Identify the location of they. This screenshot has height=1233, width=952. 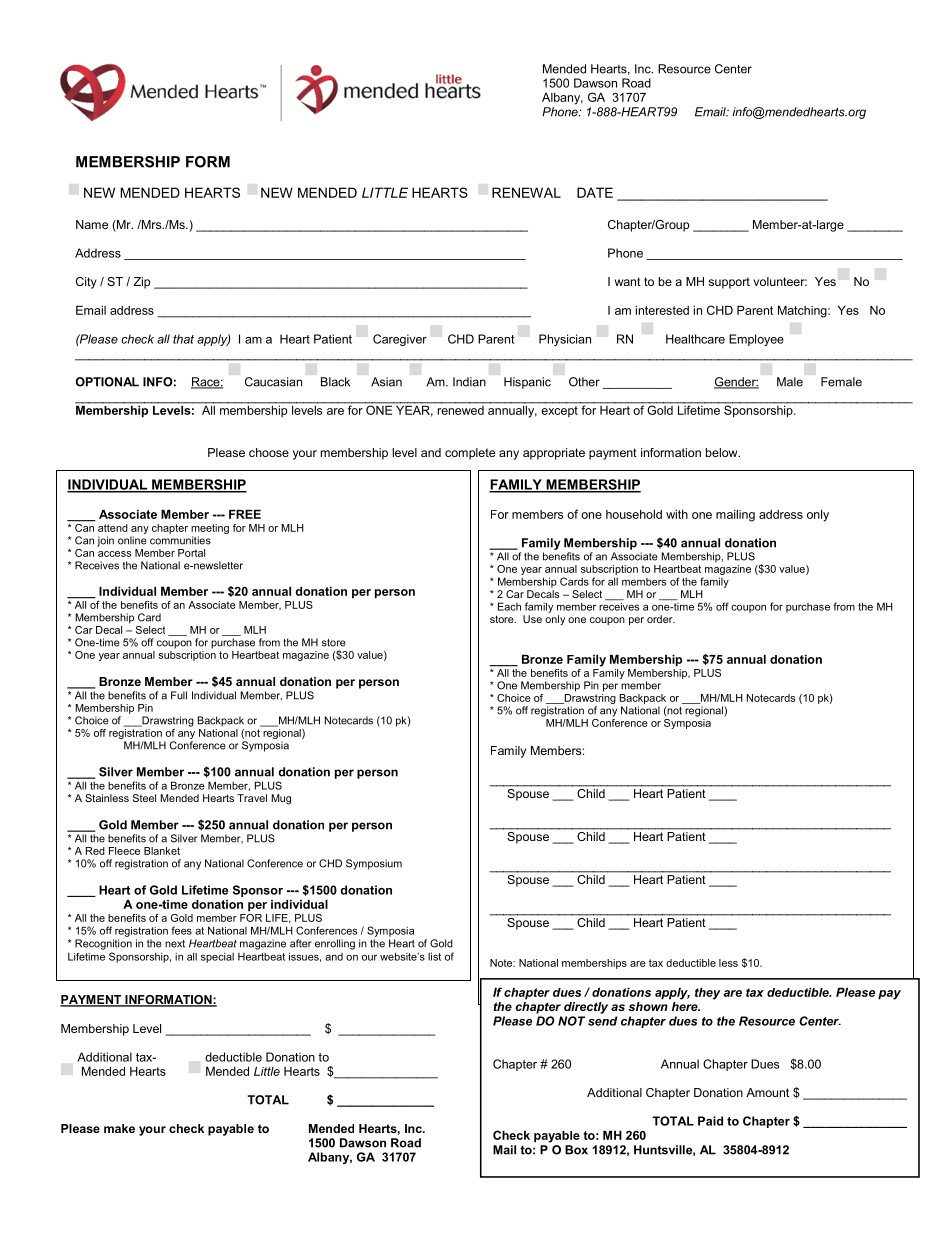
(708, 993).
